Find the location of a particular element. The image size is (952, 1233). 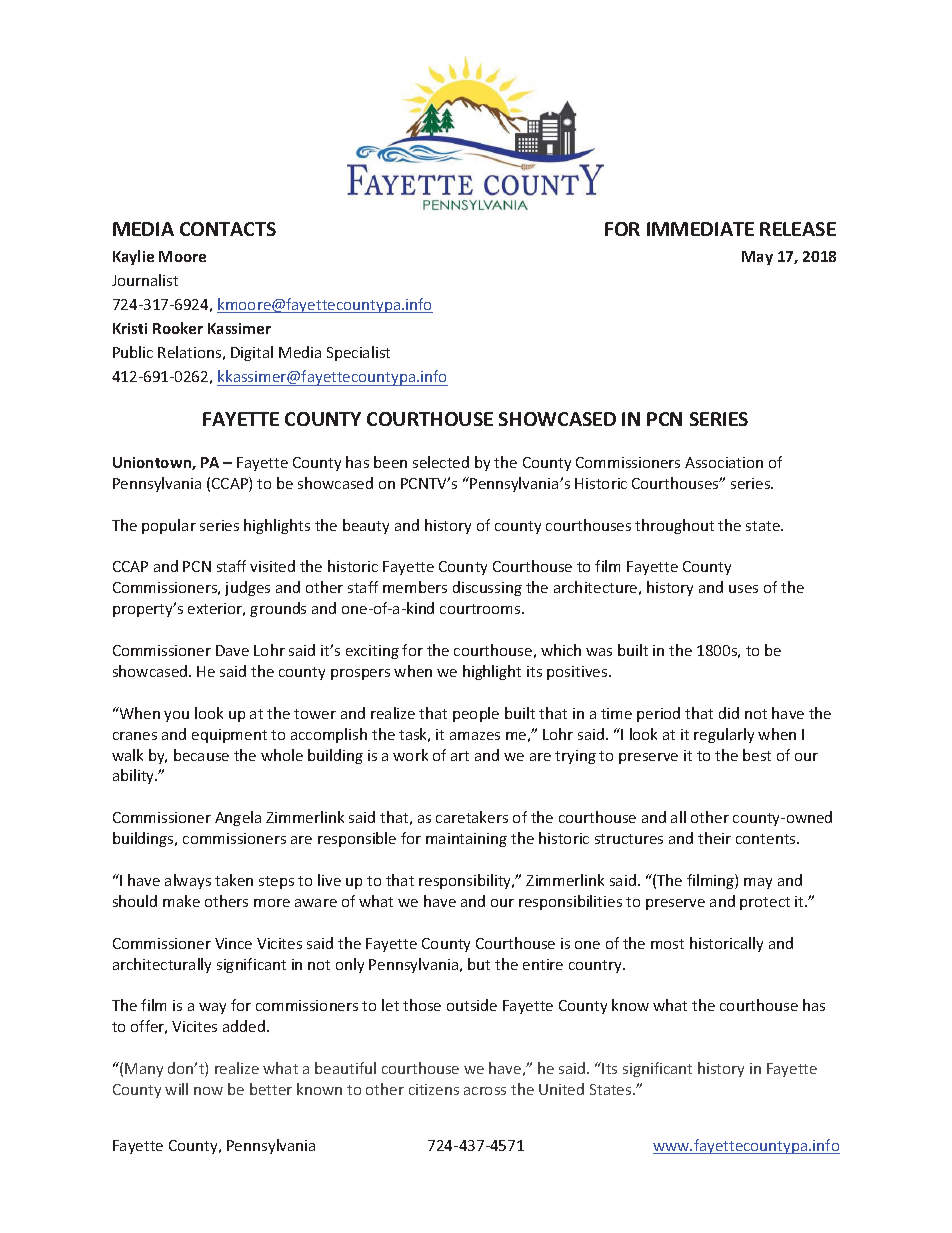

United is located at coordinates (561, 1089).
